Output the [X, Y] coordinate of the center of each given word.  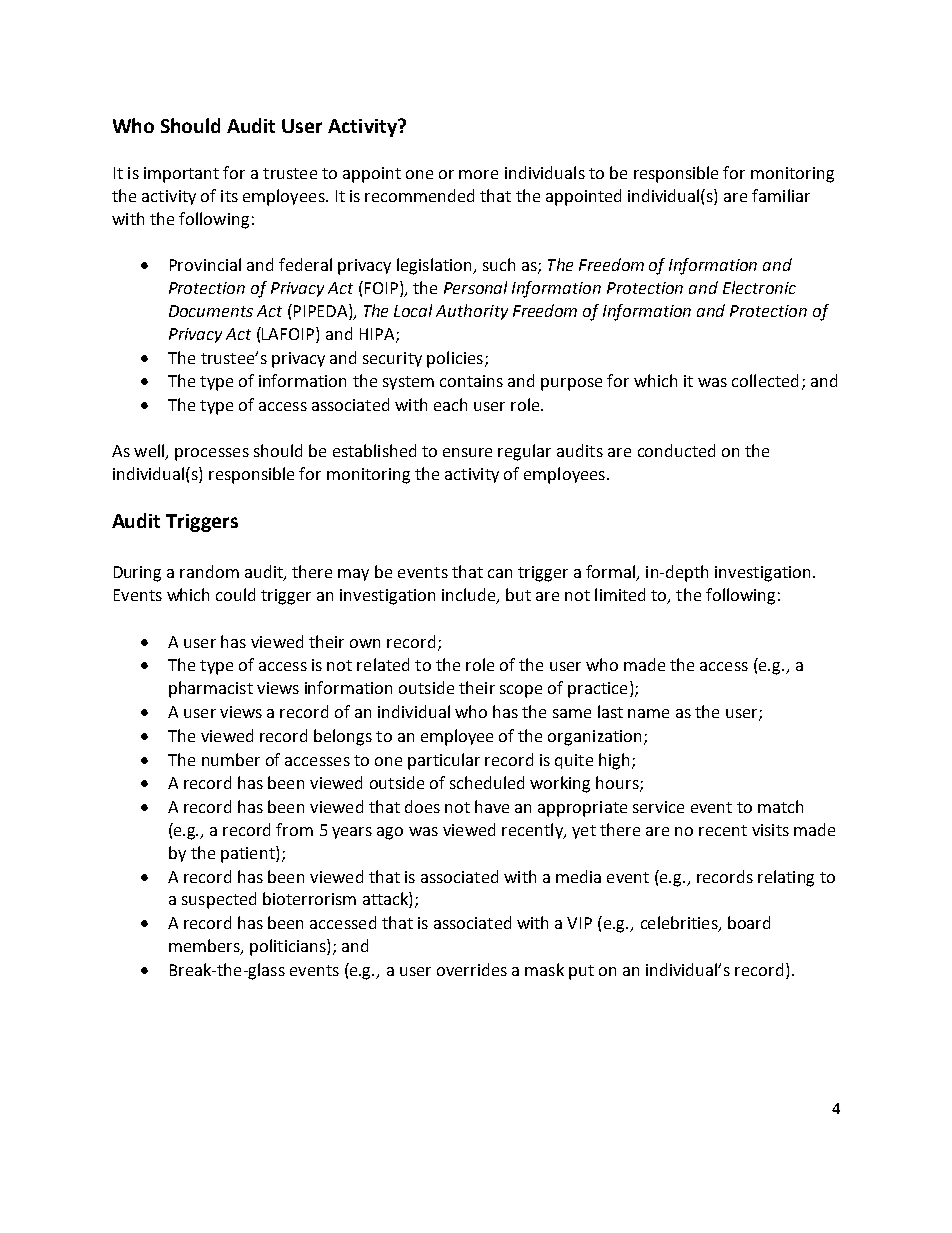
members [205, 947]
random [209, 571]
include [470, 596]
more [478, 174]
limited [620, 594]
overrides [472, 969]
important [181, 175]
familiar [781, 195]
